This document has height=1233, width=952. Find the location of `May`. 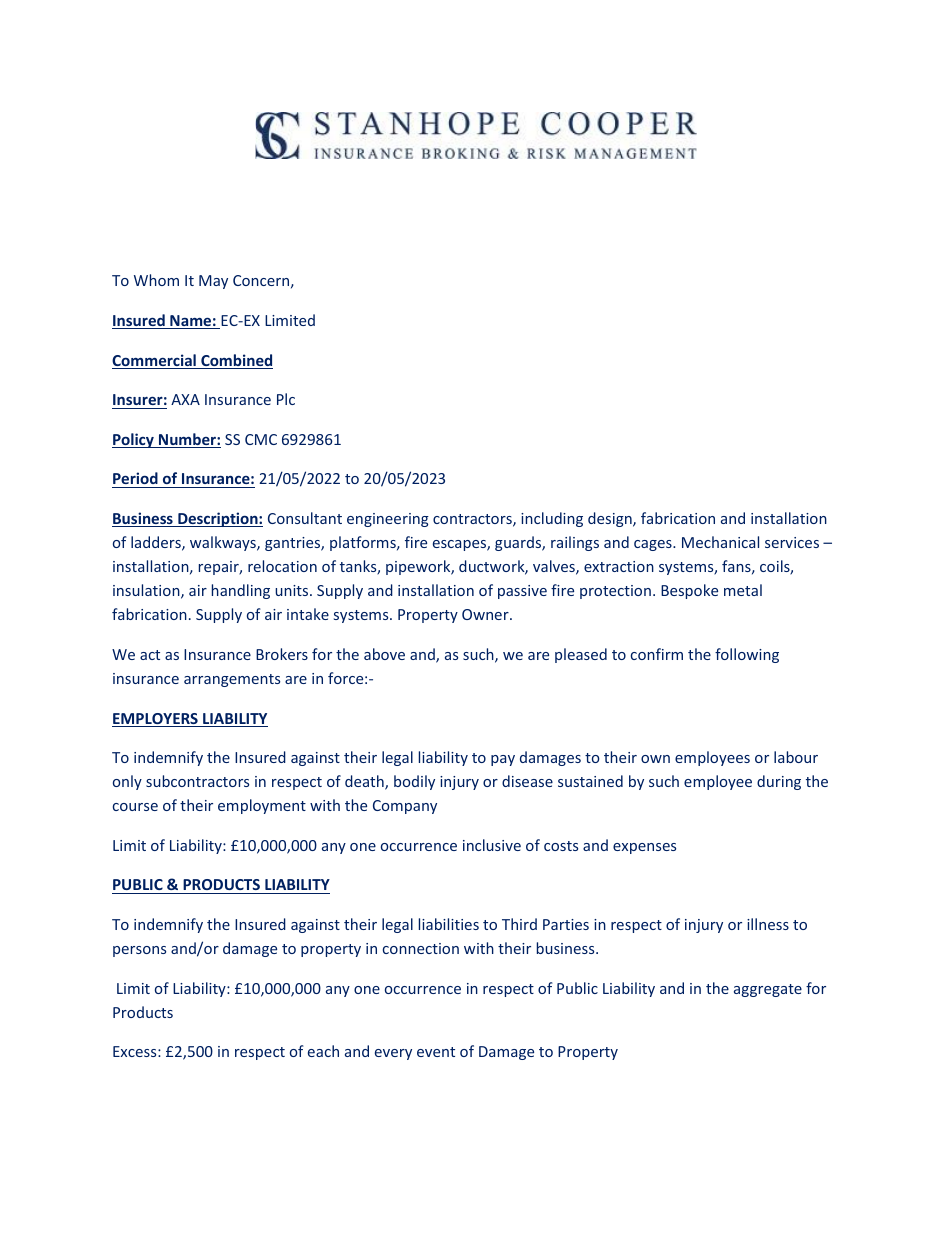

May is located at coordinates (213, 282).
